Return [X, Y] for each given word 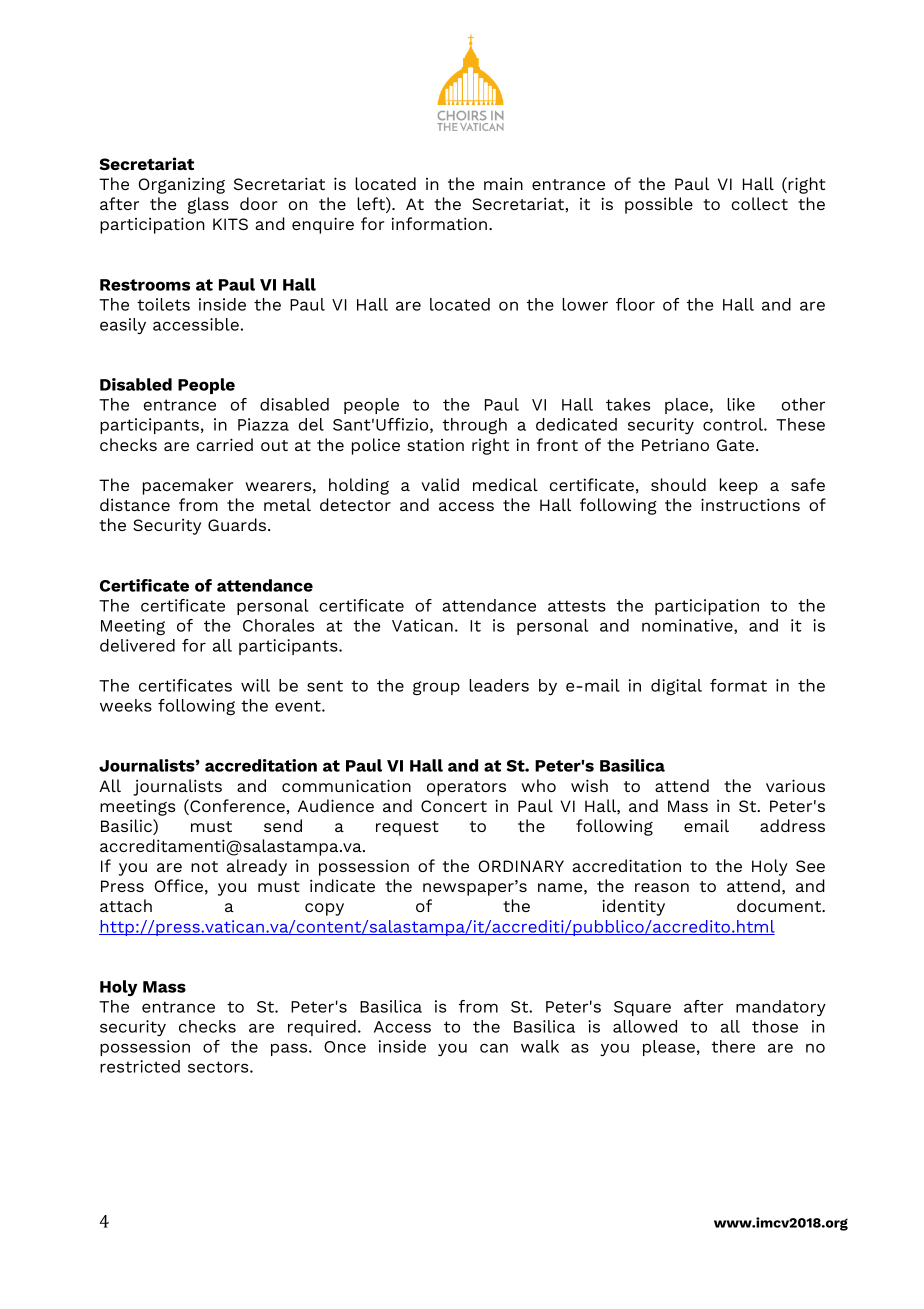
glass [208, 205]
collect [760, 203]
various [795, 785]
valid [440, 484]
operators [466, 788]
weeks [126, 705]
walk [540, 1046]
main [503, 184]
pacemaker [188, 486]
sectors [219, 1067]
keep [739, 486]
